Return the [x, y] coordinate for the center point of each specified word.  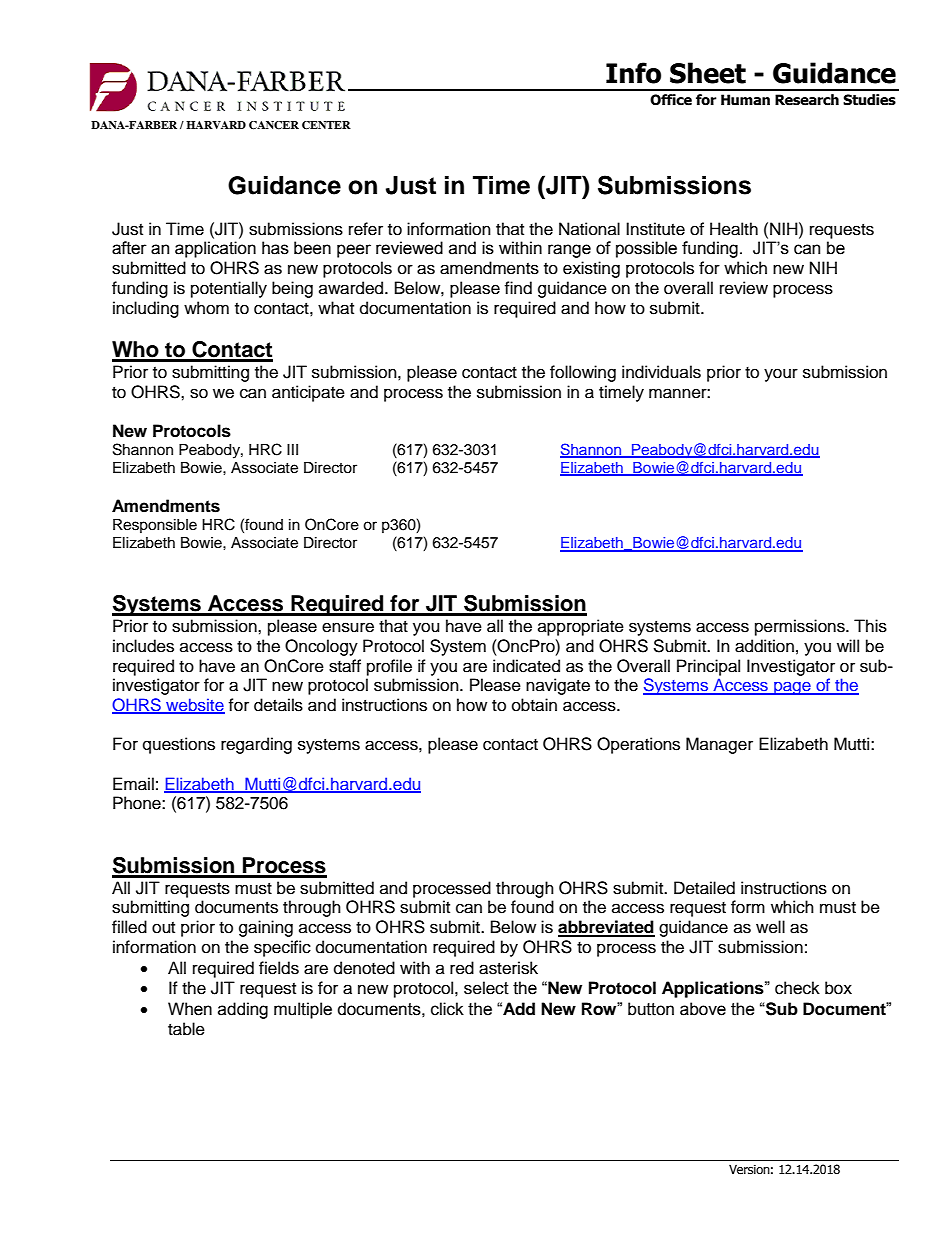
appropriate [581, 627]
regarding [256, 745]
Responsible [155, 526]
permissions [801, 627]
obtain [534, 705]
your [781, 375]
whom [206, 308]
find [518, 288]
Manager [719, 745]
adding [243, 1010]
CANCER [274, 125]
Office [671, 100]
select [486, 988]
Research [807, 100]
